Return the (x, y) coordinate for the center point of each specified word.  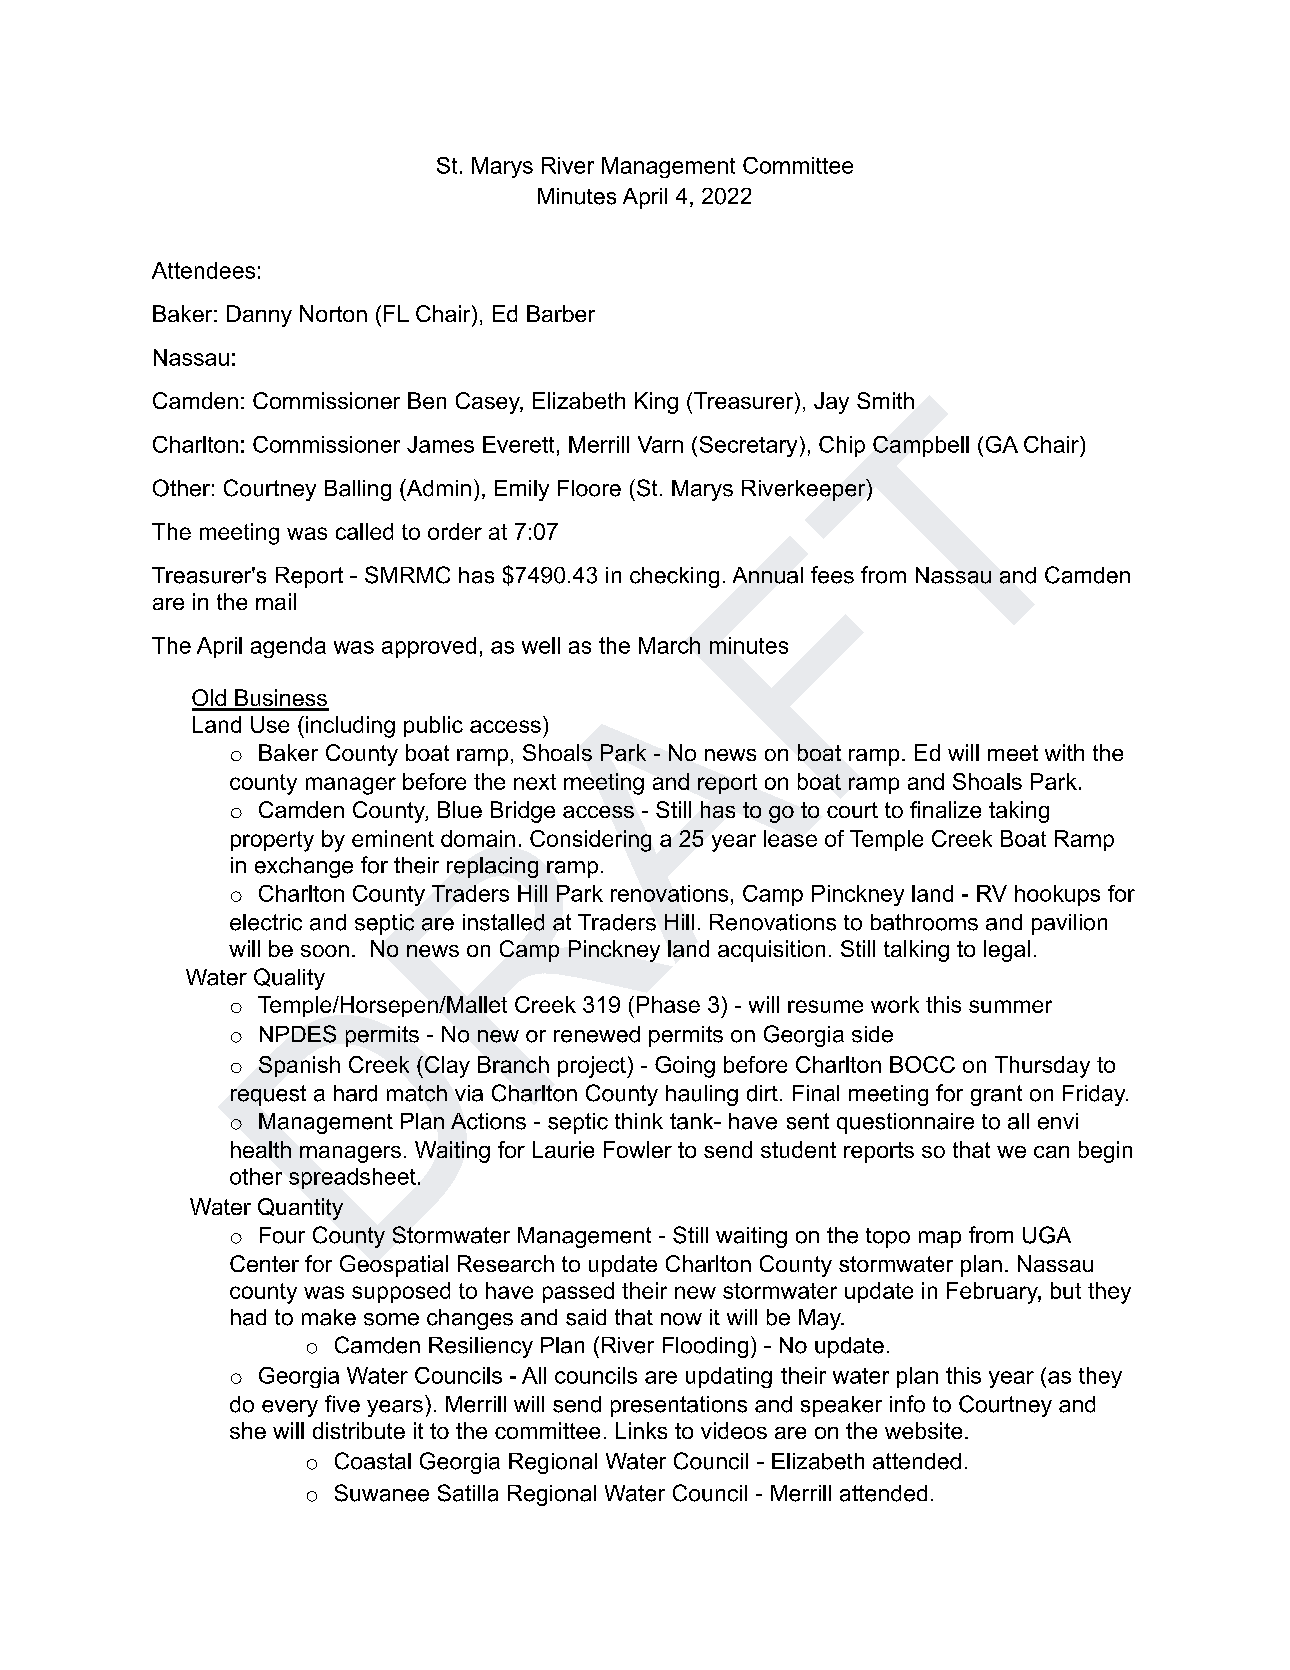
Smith (885, 400)
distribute (359, 1430)
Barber (561, 313)
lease (790, 838)
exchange (304, 867)
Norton (333, 313)
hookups (1057, 895)
